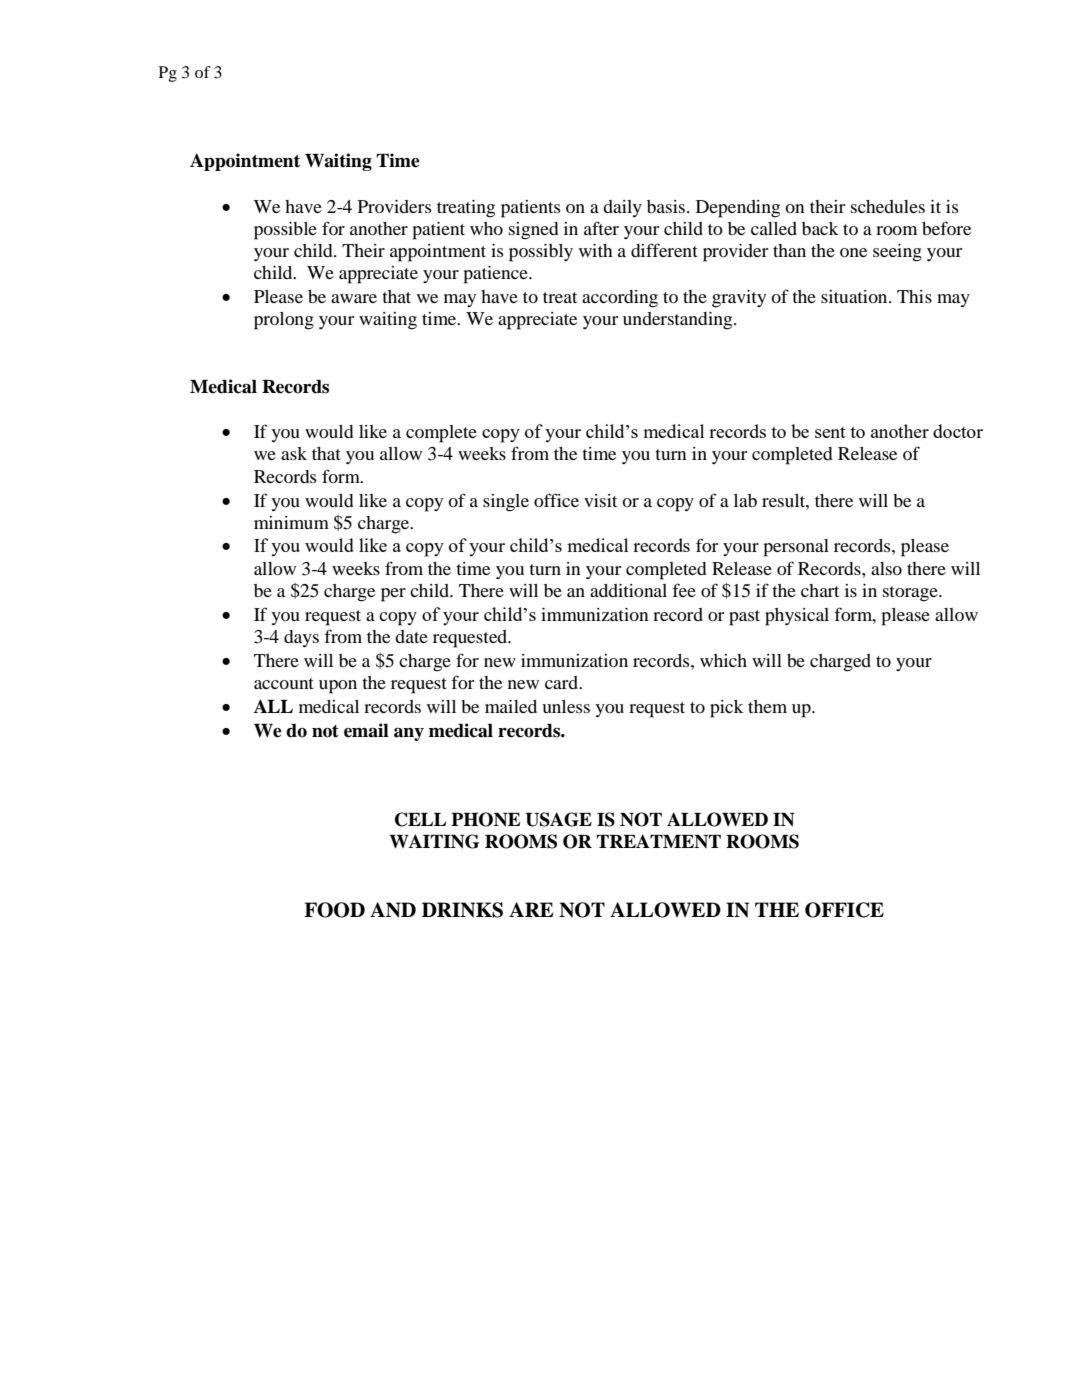  I want to click on card, so click(562, 682).
